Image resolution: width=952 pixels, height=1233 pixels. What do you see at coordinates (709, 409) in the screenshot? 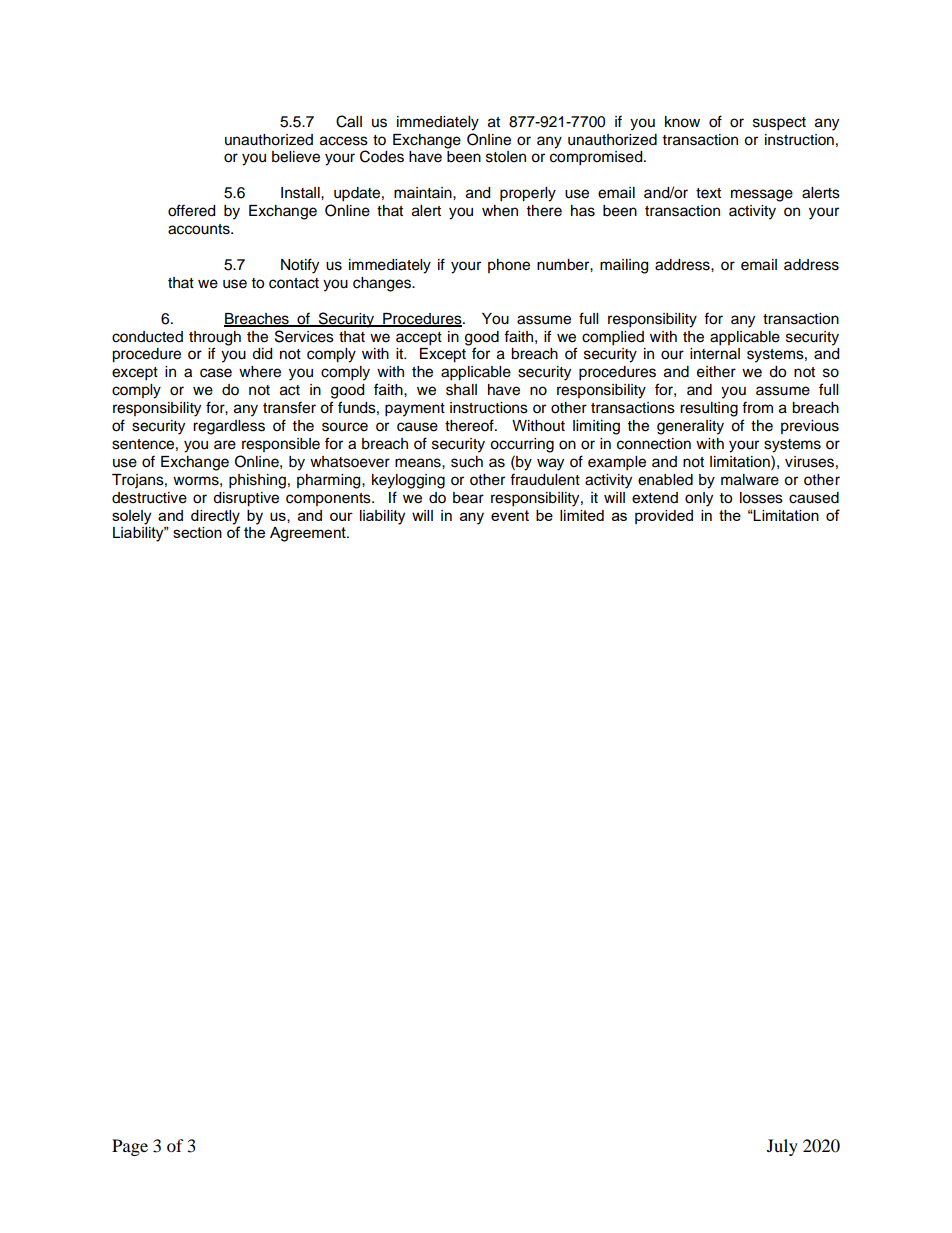
I see `resulting` at bounding box center [709, 409].
